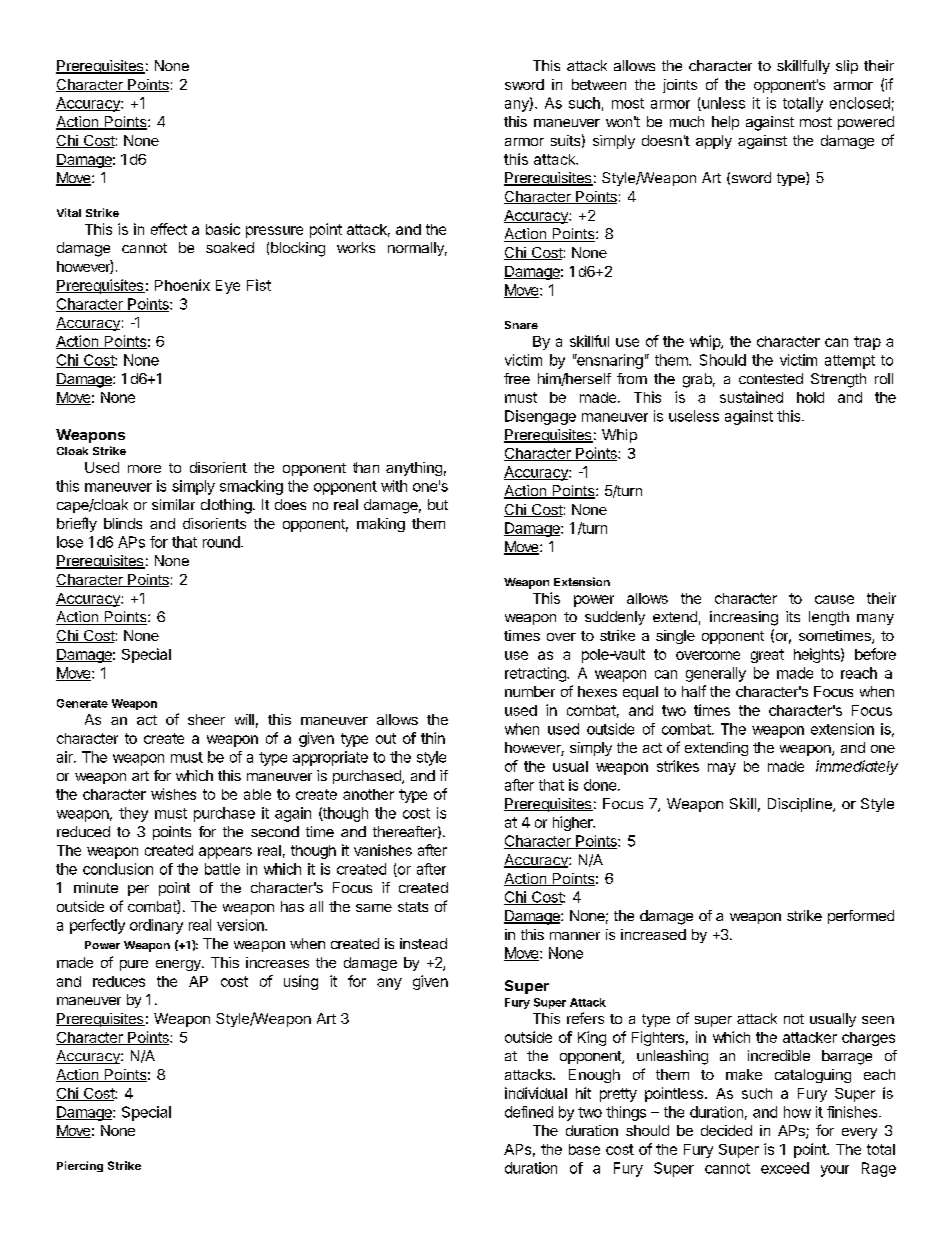 This screenshot has width=952, height=1233. What do you see at coordinates (785, 1168) in the screenshot?
I see `exceed` at bounding box center [785, 1168].
